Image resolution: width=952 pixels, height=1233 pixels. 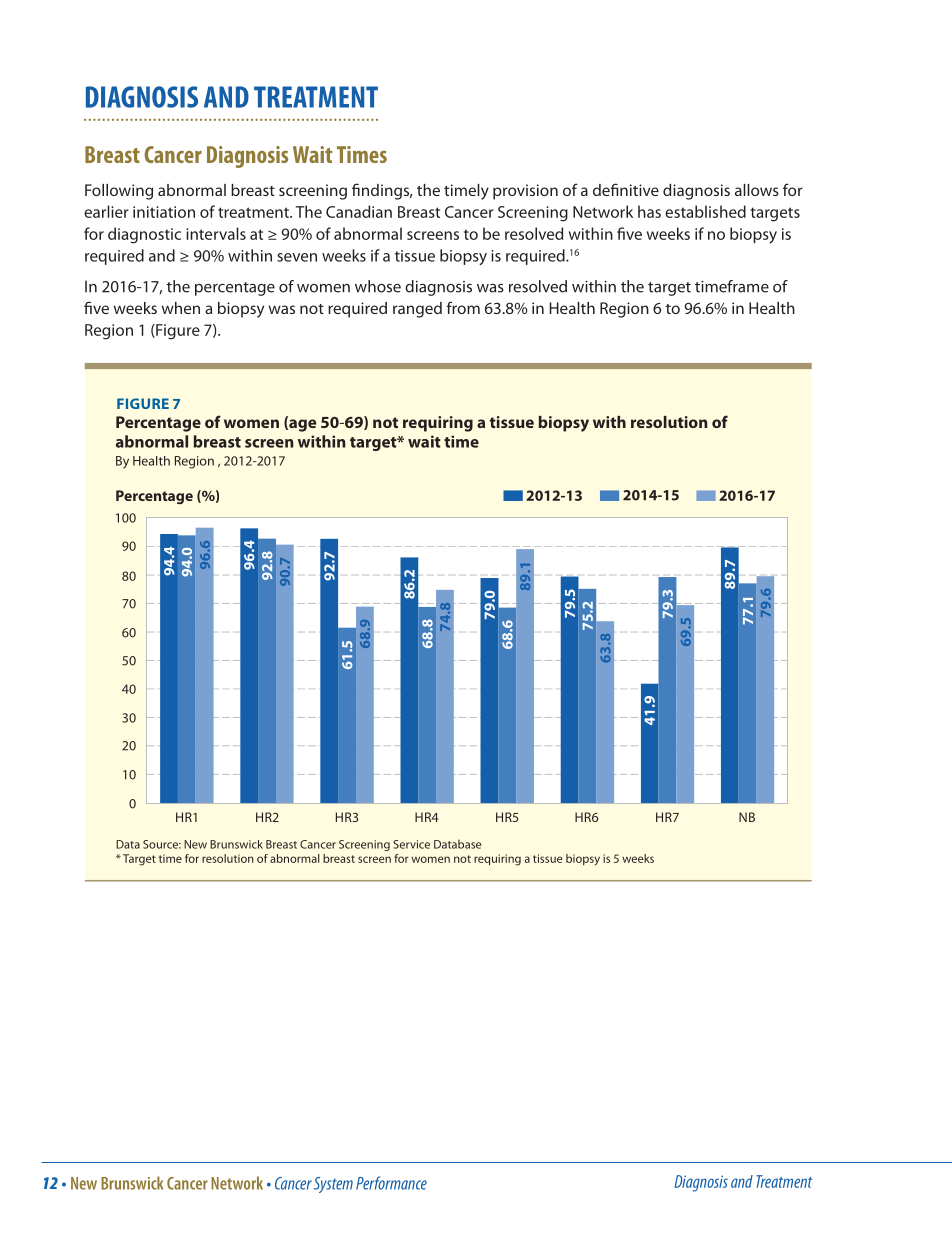 I want to click on Service, so click(x=411, y=844).
